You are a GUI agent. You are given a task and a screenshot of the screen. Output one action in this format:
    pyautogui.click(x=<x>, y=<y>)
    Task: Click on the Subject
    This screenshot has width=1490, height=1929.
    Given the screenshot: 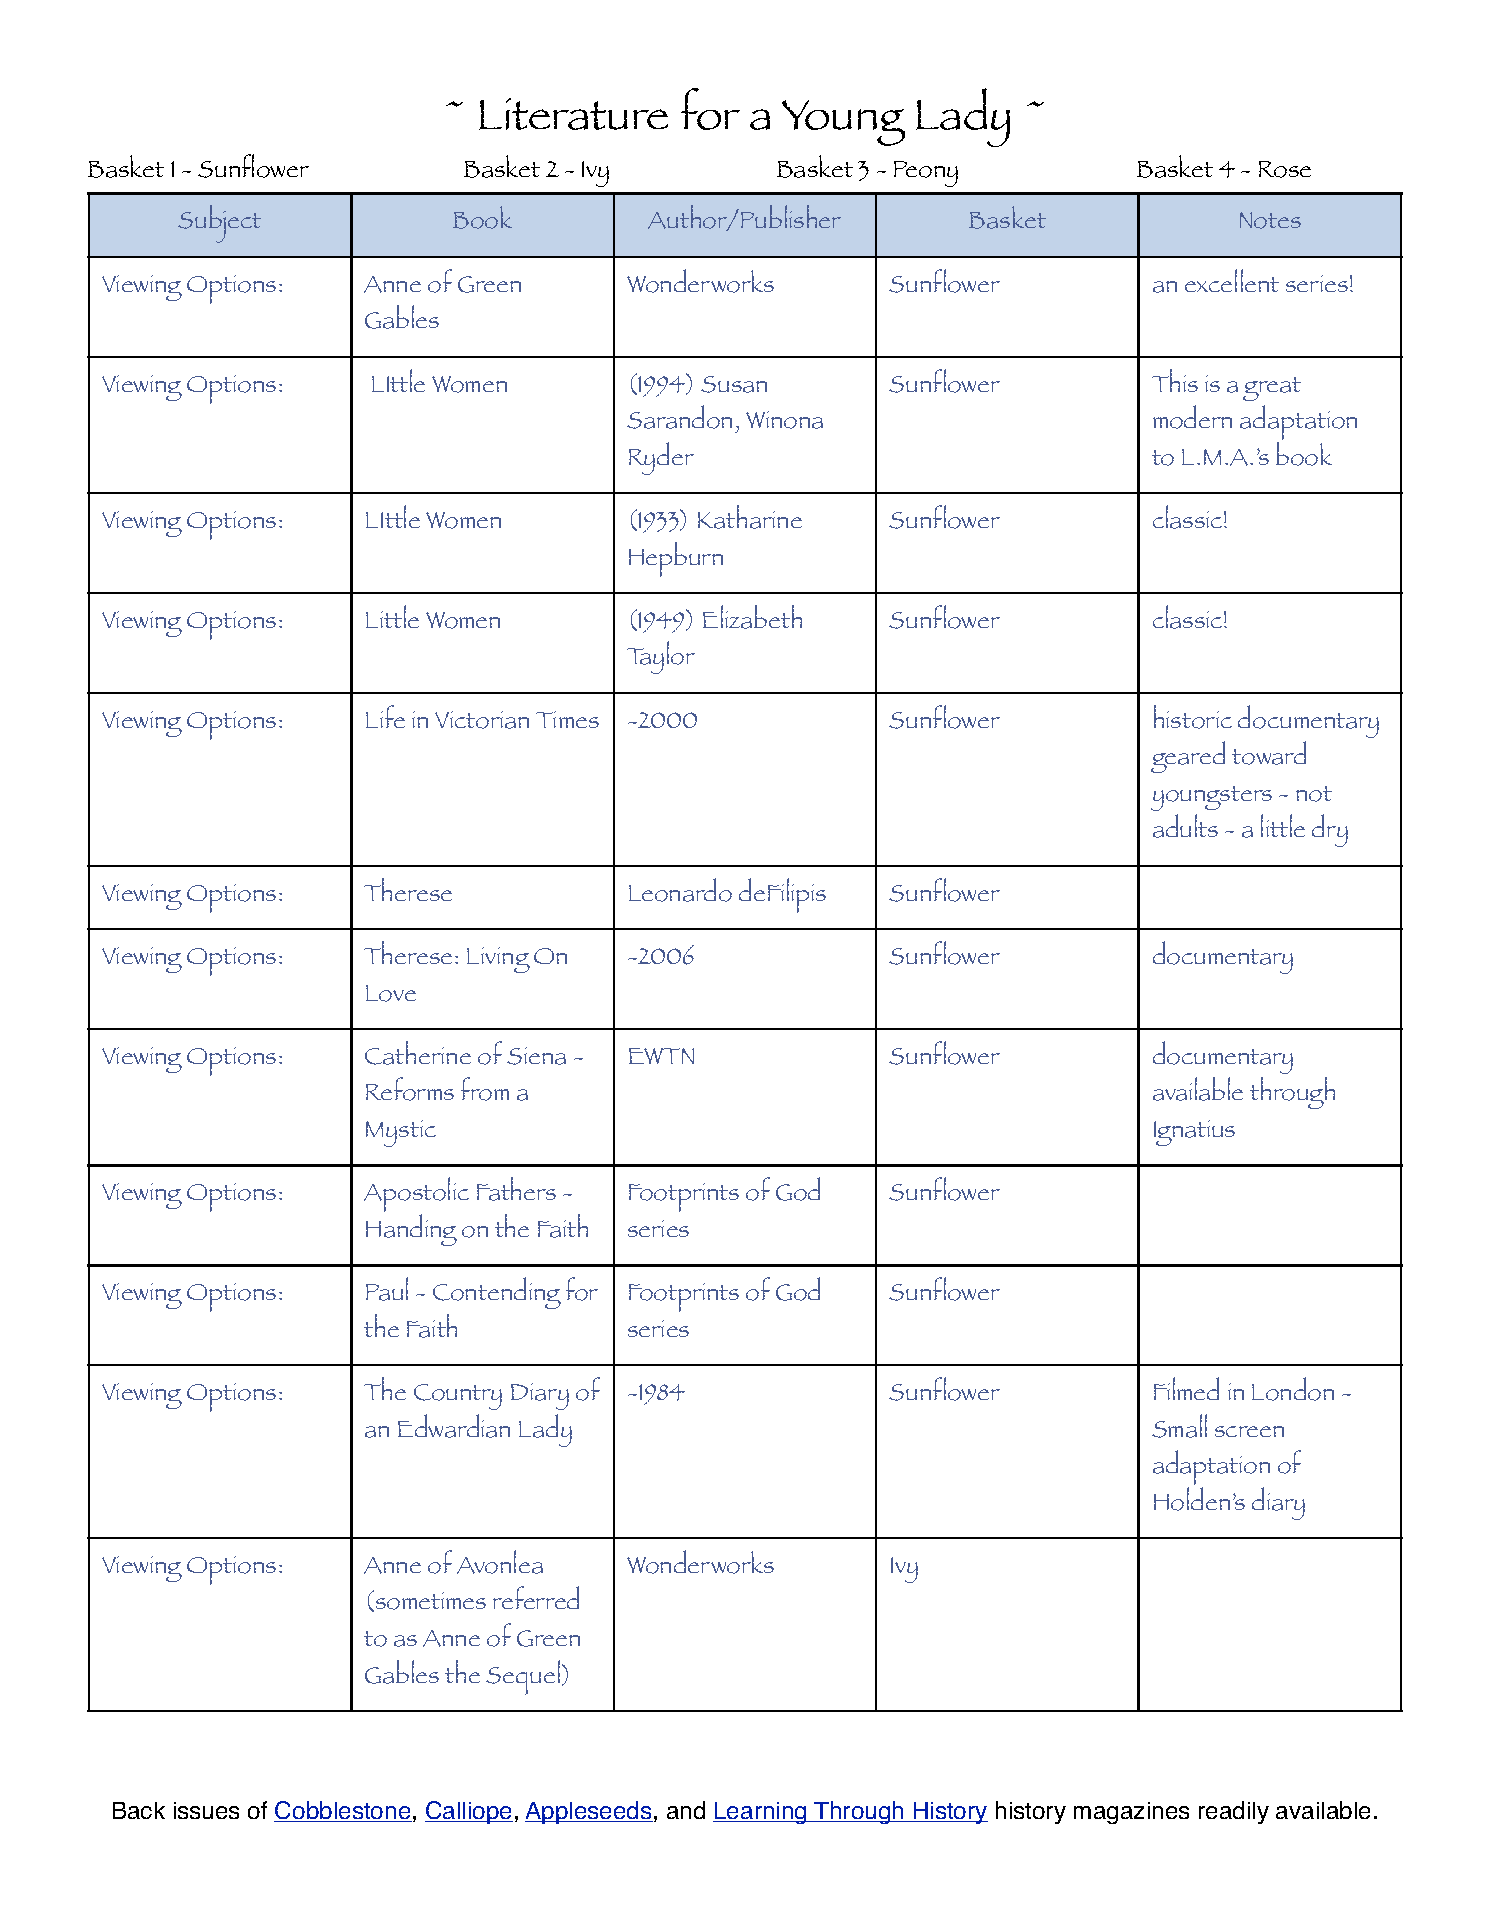 What is the action you would take?
    pyautogui.click(x=219, y=224)
